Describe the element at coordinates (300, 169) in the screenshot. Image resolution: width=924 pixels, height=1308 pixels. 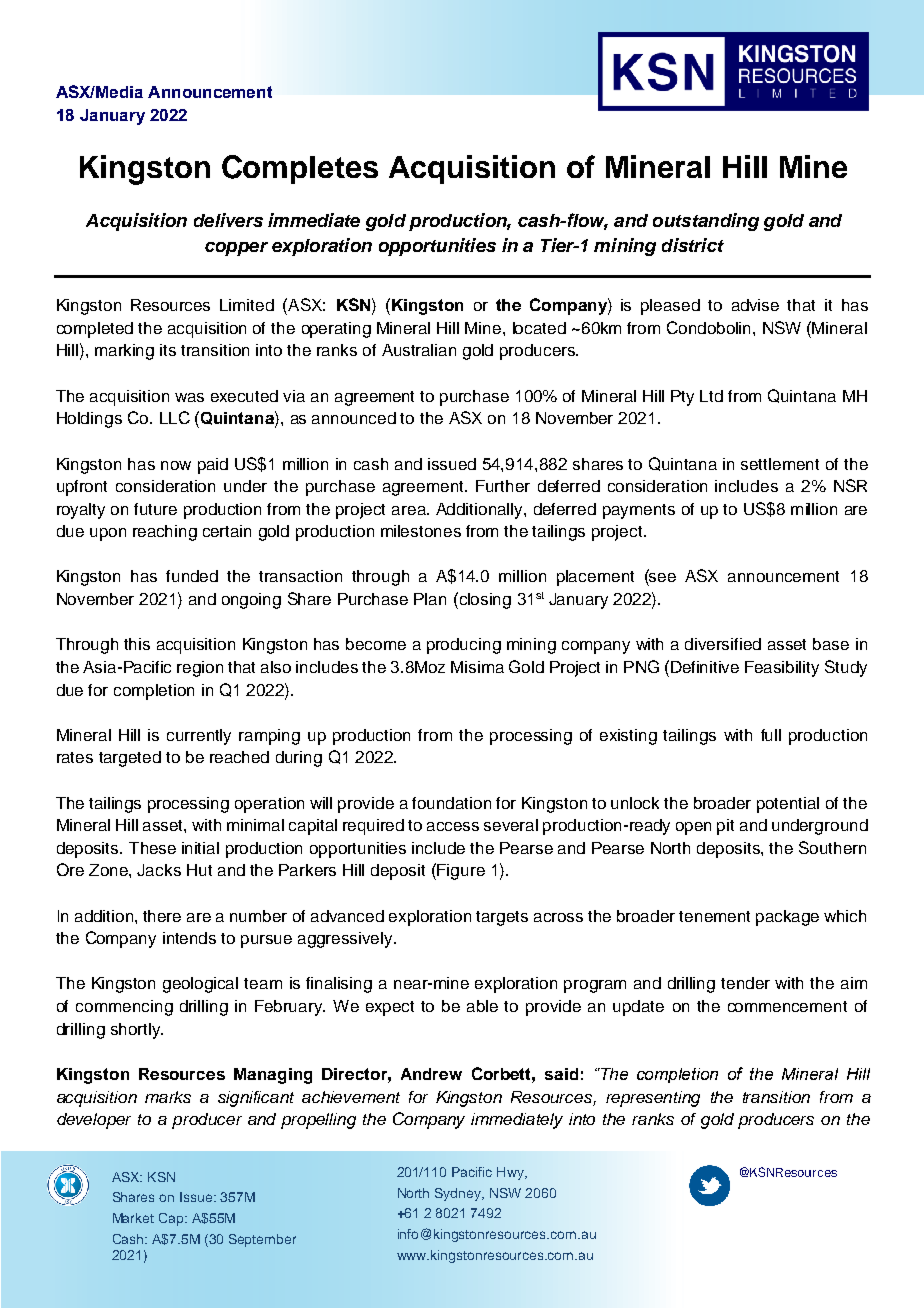
I see `Completes` at that location.
